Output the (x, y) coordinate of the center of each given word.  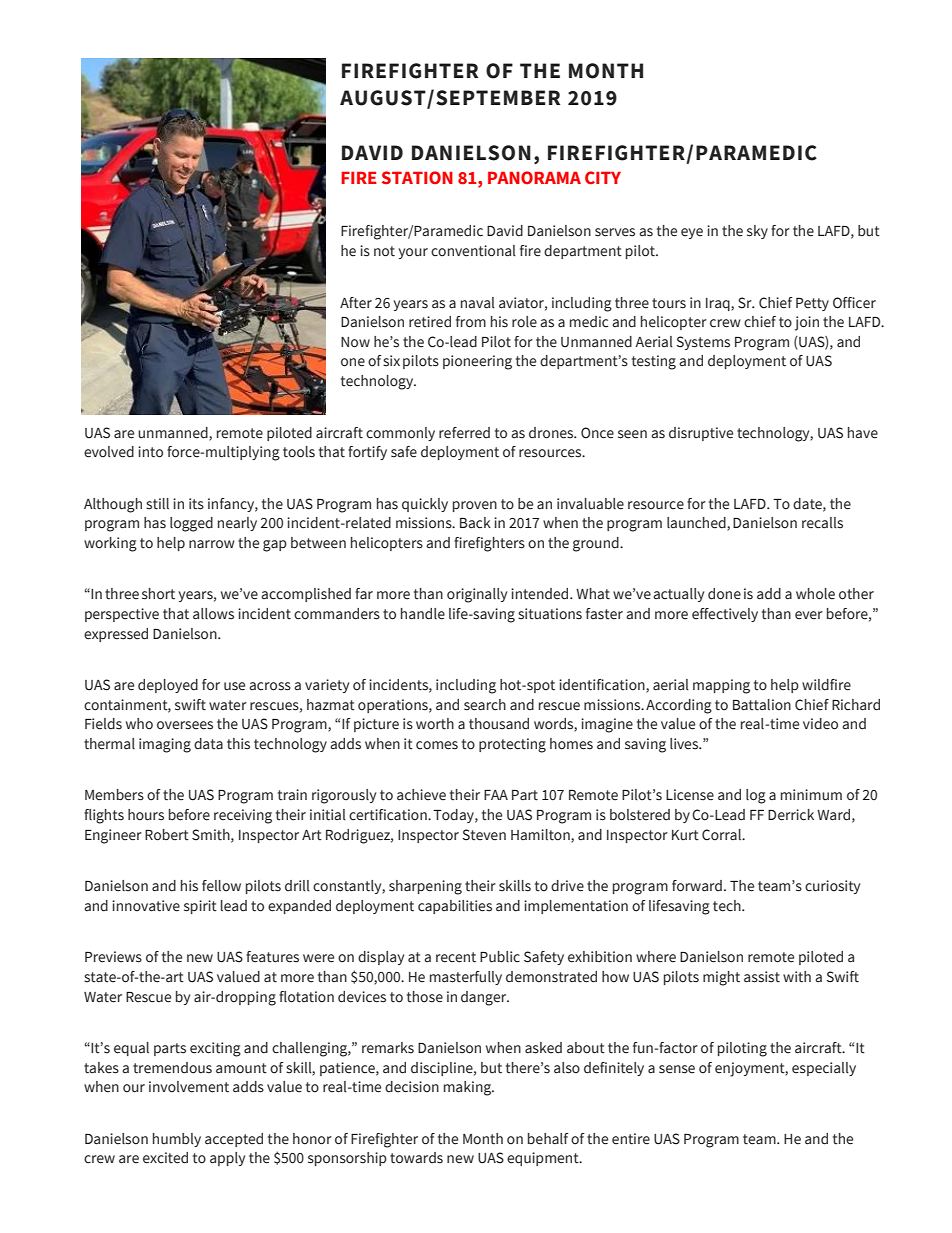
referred (464, 433)
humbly (177, 1140)
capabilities (455, 907)
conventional (473, 251)
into (150, 452)
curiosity (832, 887)
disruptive (701, 434)
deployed (168, 686)
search (485, 705)
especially (824, 1069)
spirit (200, 907)
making (469, 1088)
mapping (721, 686)
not (384, 251)
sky (757, 232)
